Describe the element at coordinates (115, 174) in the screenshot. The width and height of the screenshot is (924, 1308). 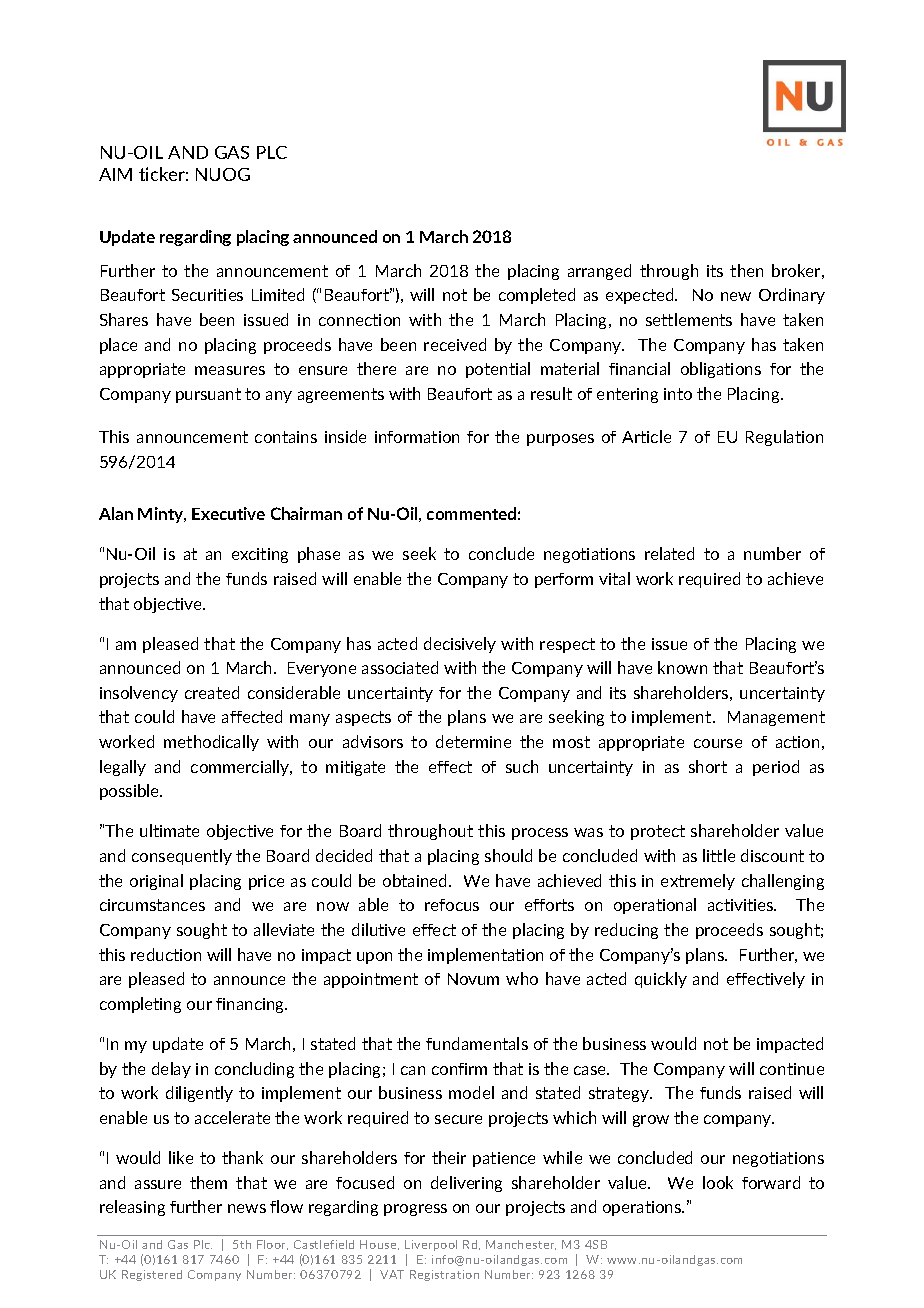
I see `AIM` at that location.
